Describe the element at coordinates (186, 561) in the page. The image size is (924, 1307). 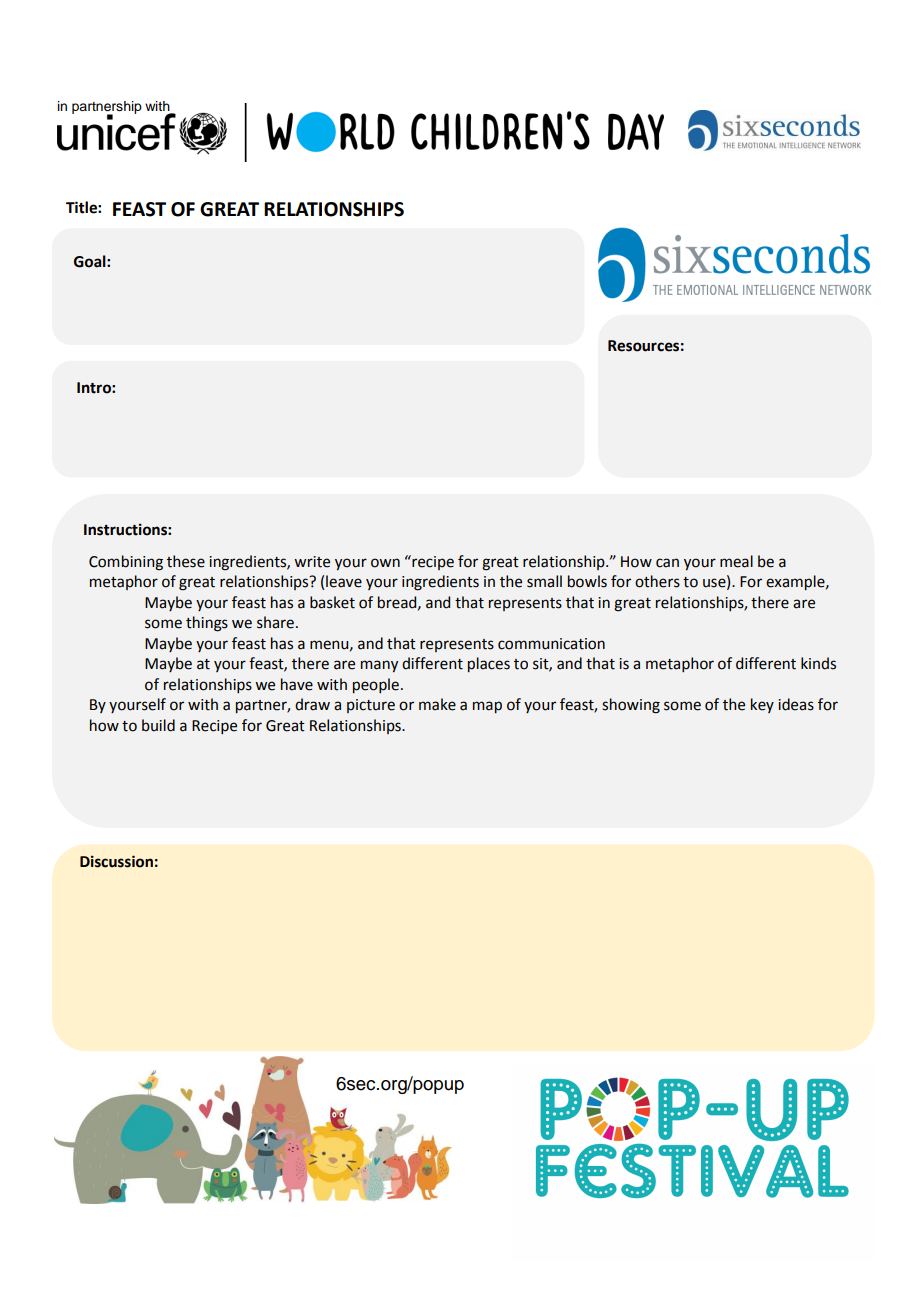
I see `these` at that location.
